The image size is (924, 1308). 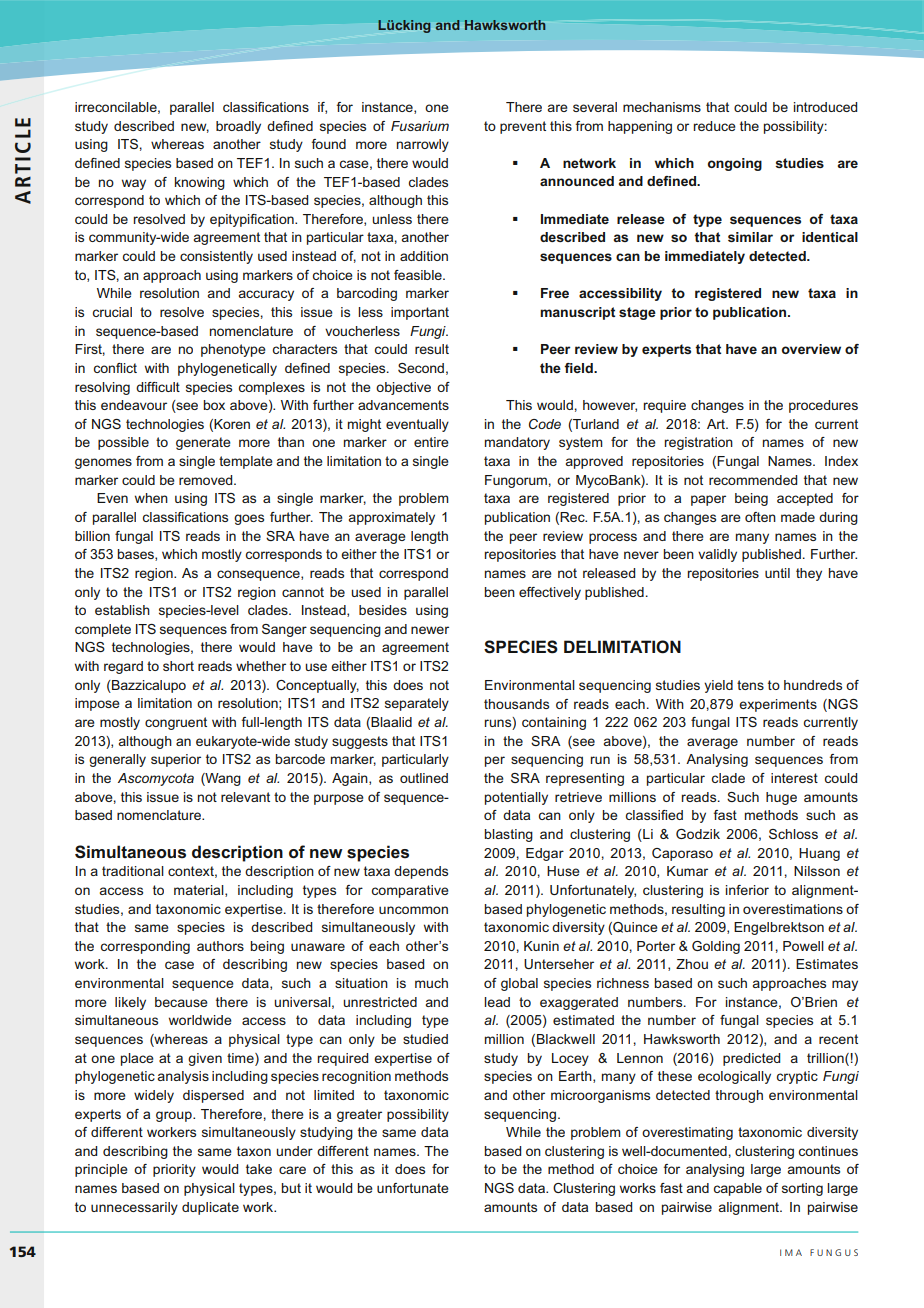 I want to click on greater, so click(x=359, y=1115).
